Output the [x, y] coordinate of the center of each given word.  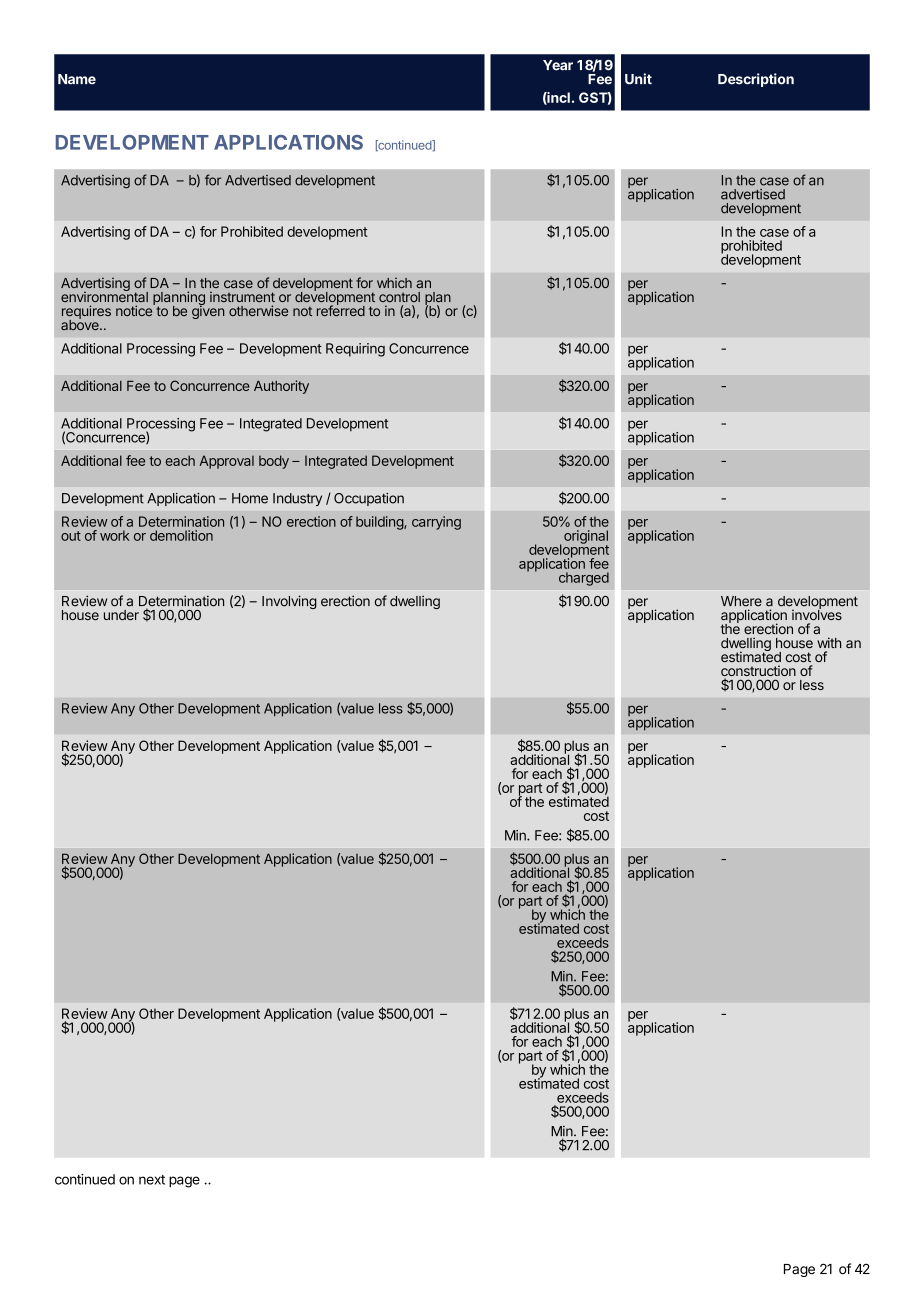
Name [77, 79]
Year [558, 65]
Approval [226, 462]
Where [741, 601]
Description [756, 80]
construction [758, 672]
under [121, 615]
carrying [436, 523]
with [829, 642]
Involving [289, 602]
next [152, 1180]
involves [817, 614]
